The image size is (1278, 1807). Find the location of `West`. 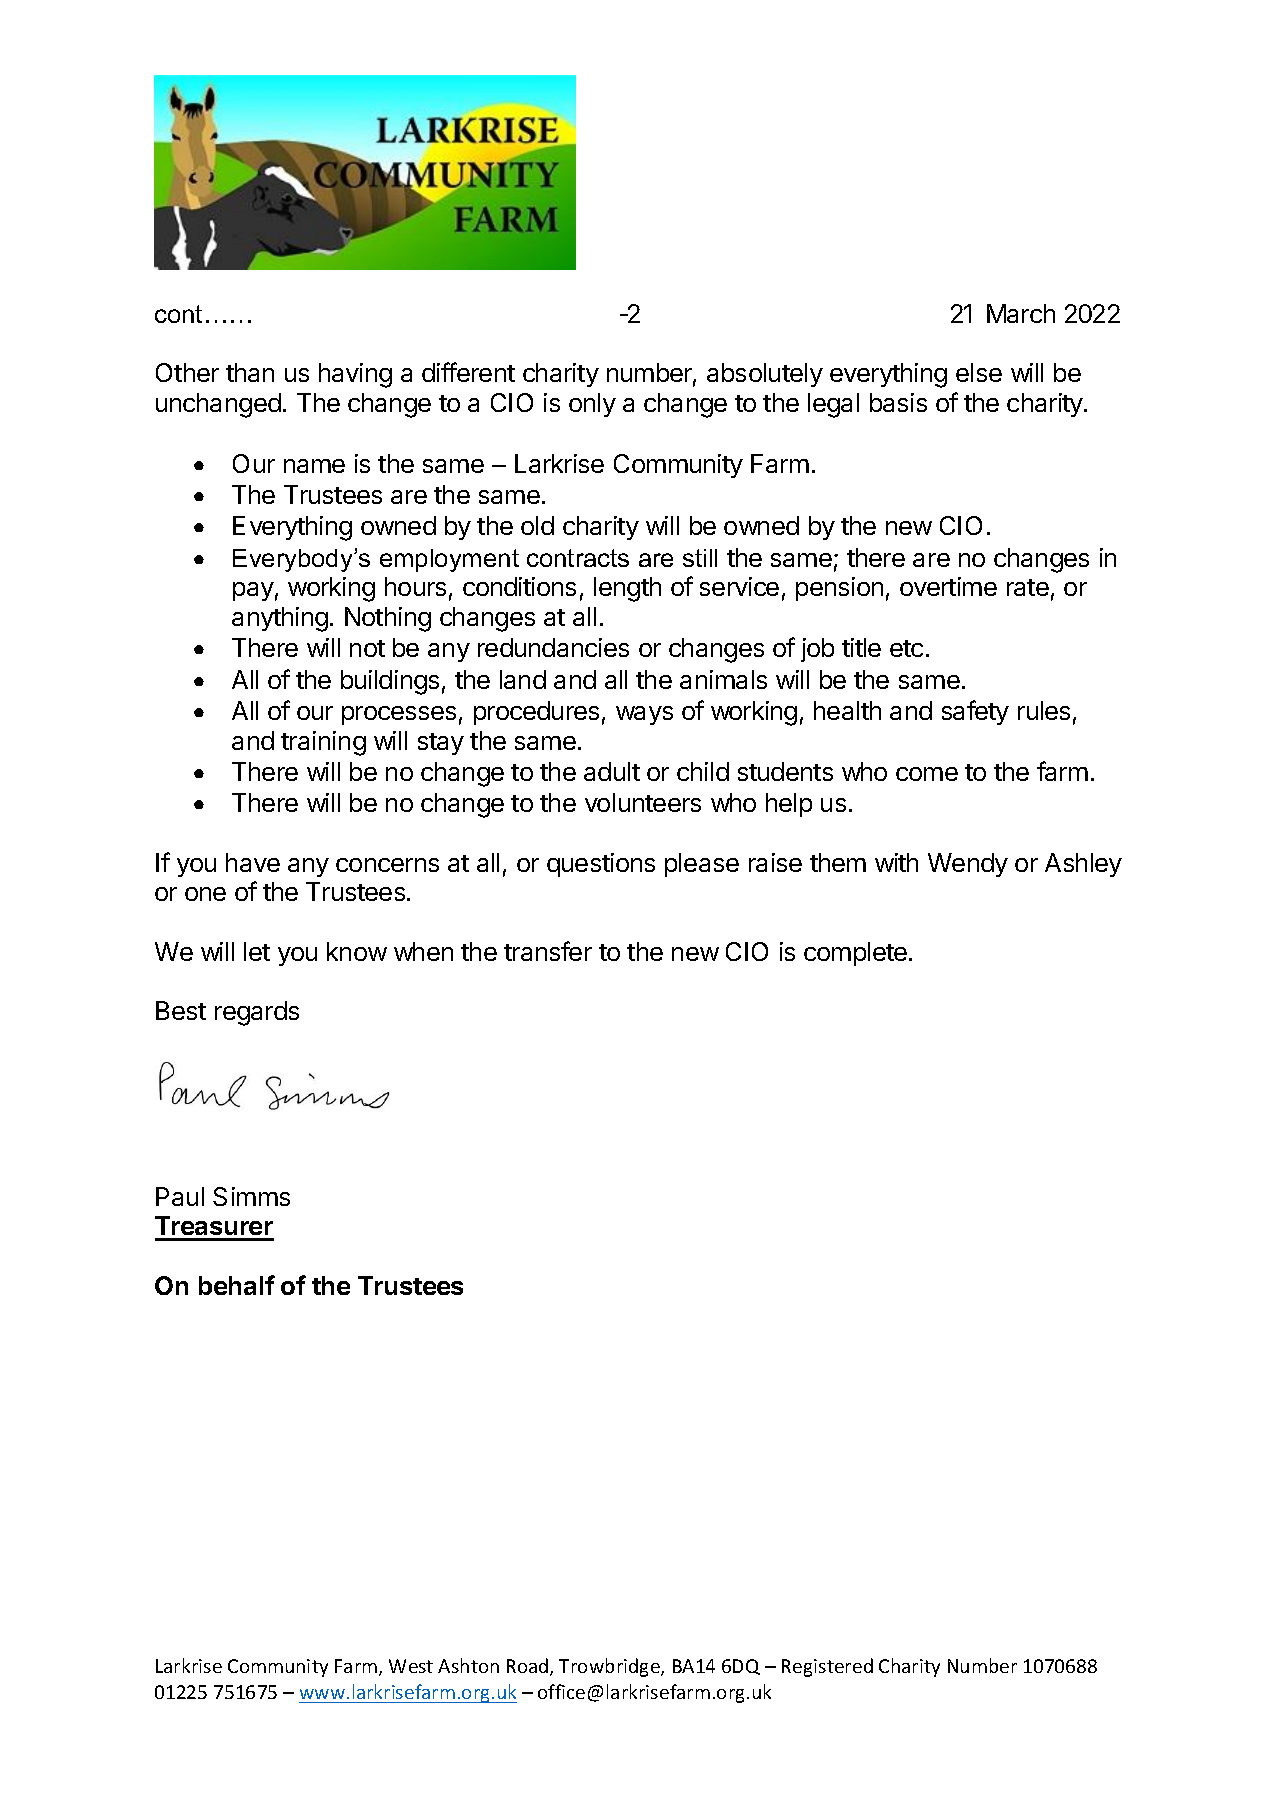

West is located at coordinates (411, 1666).
